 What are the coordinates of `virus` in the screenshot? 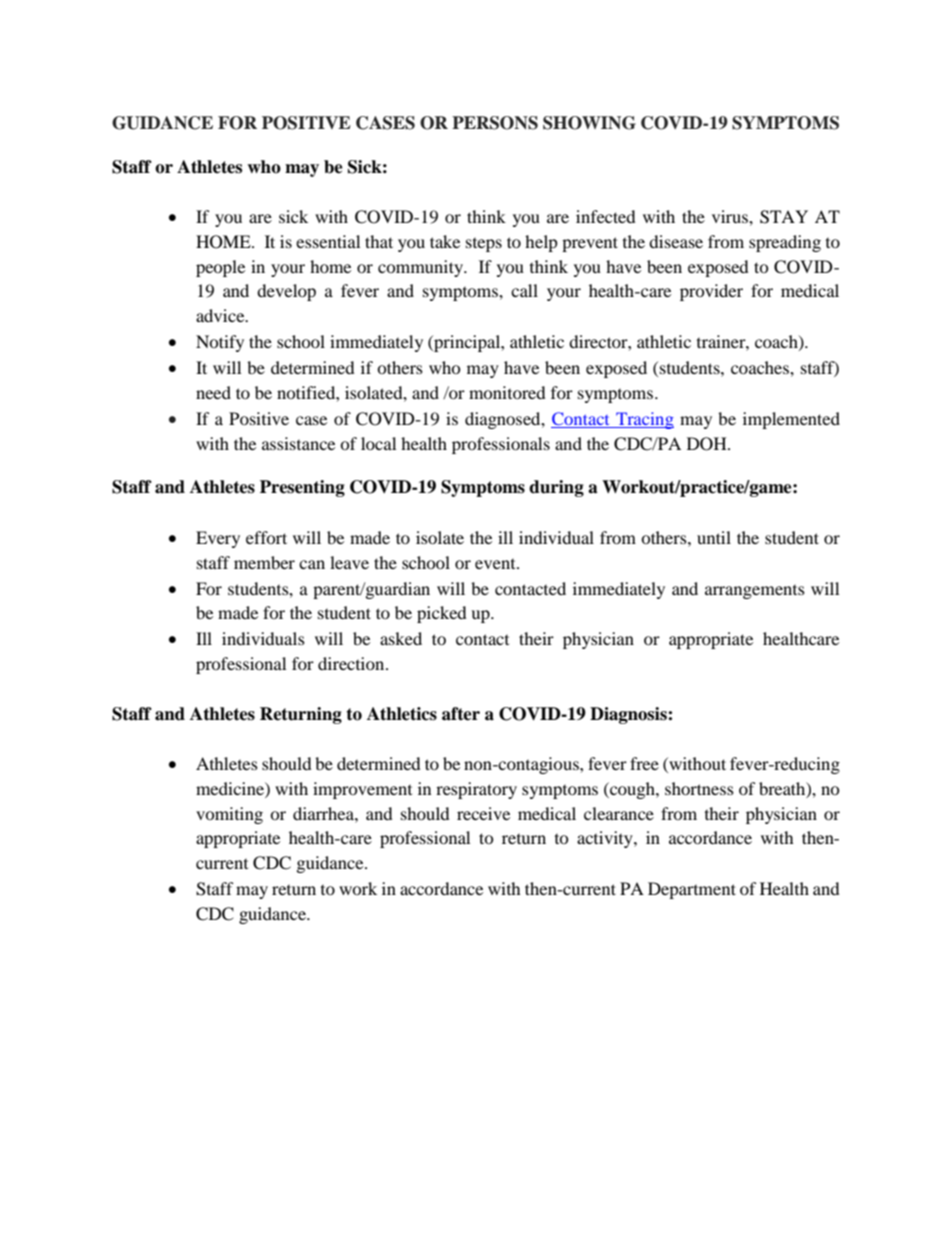 It's located at (731, 216).
